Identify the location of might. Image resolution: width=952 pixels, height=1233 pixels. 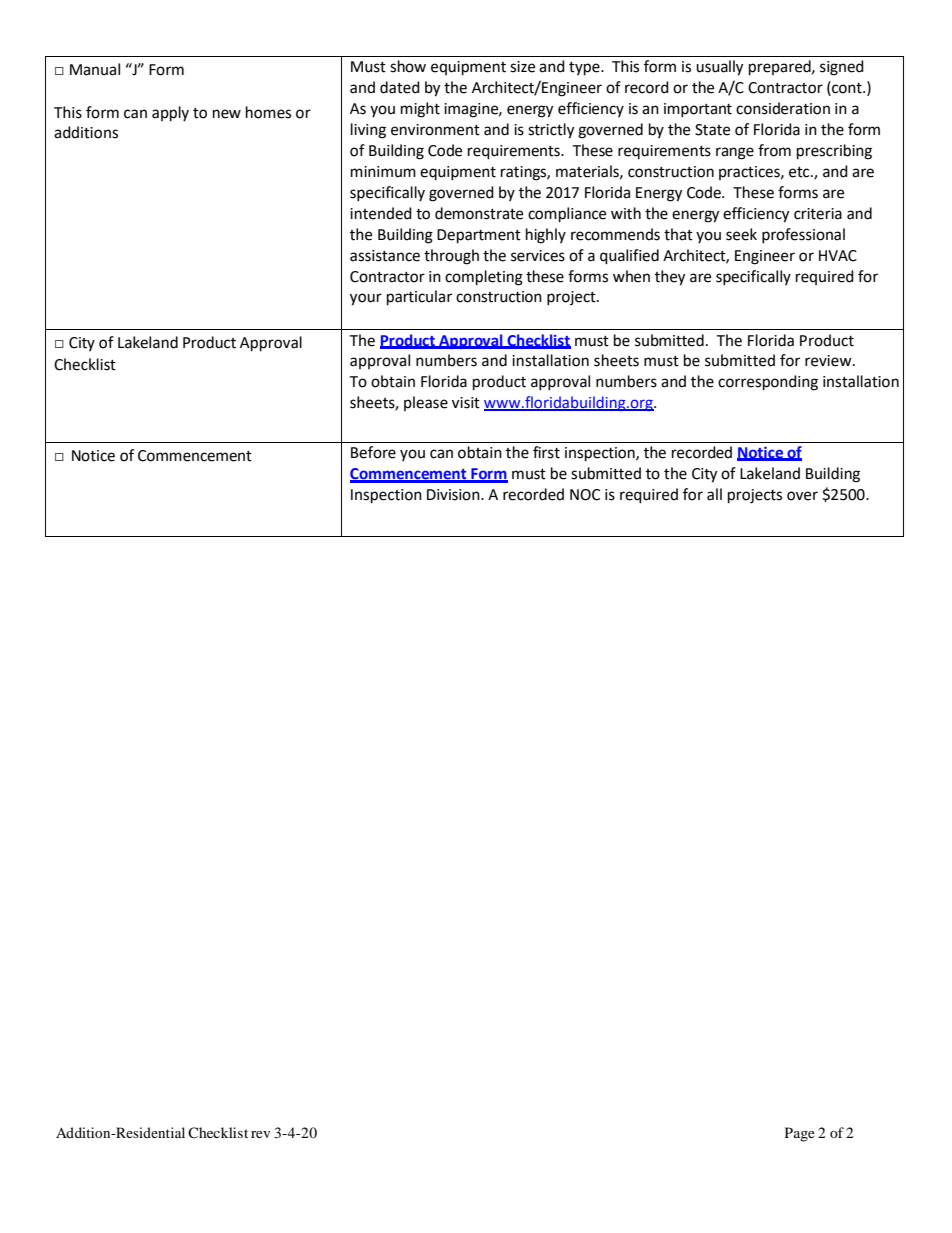
(420, 110).
